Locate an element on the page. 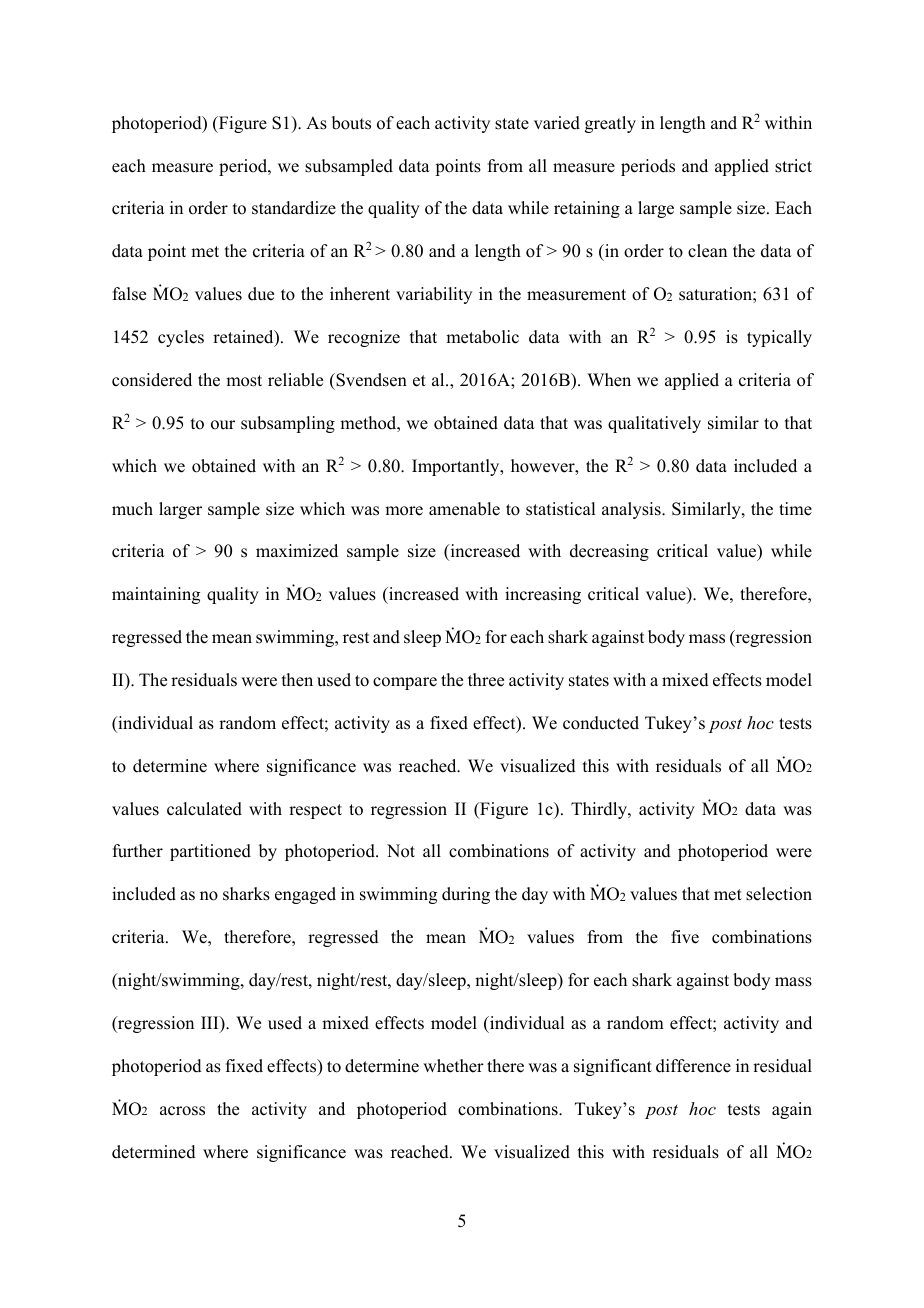 The image size is (924, 1308). calculated is located at coordinates (204, 809).
